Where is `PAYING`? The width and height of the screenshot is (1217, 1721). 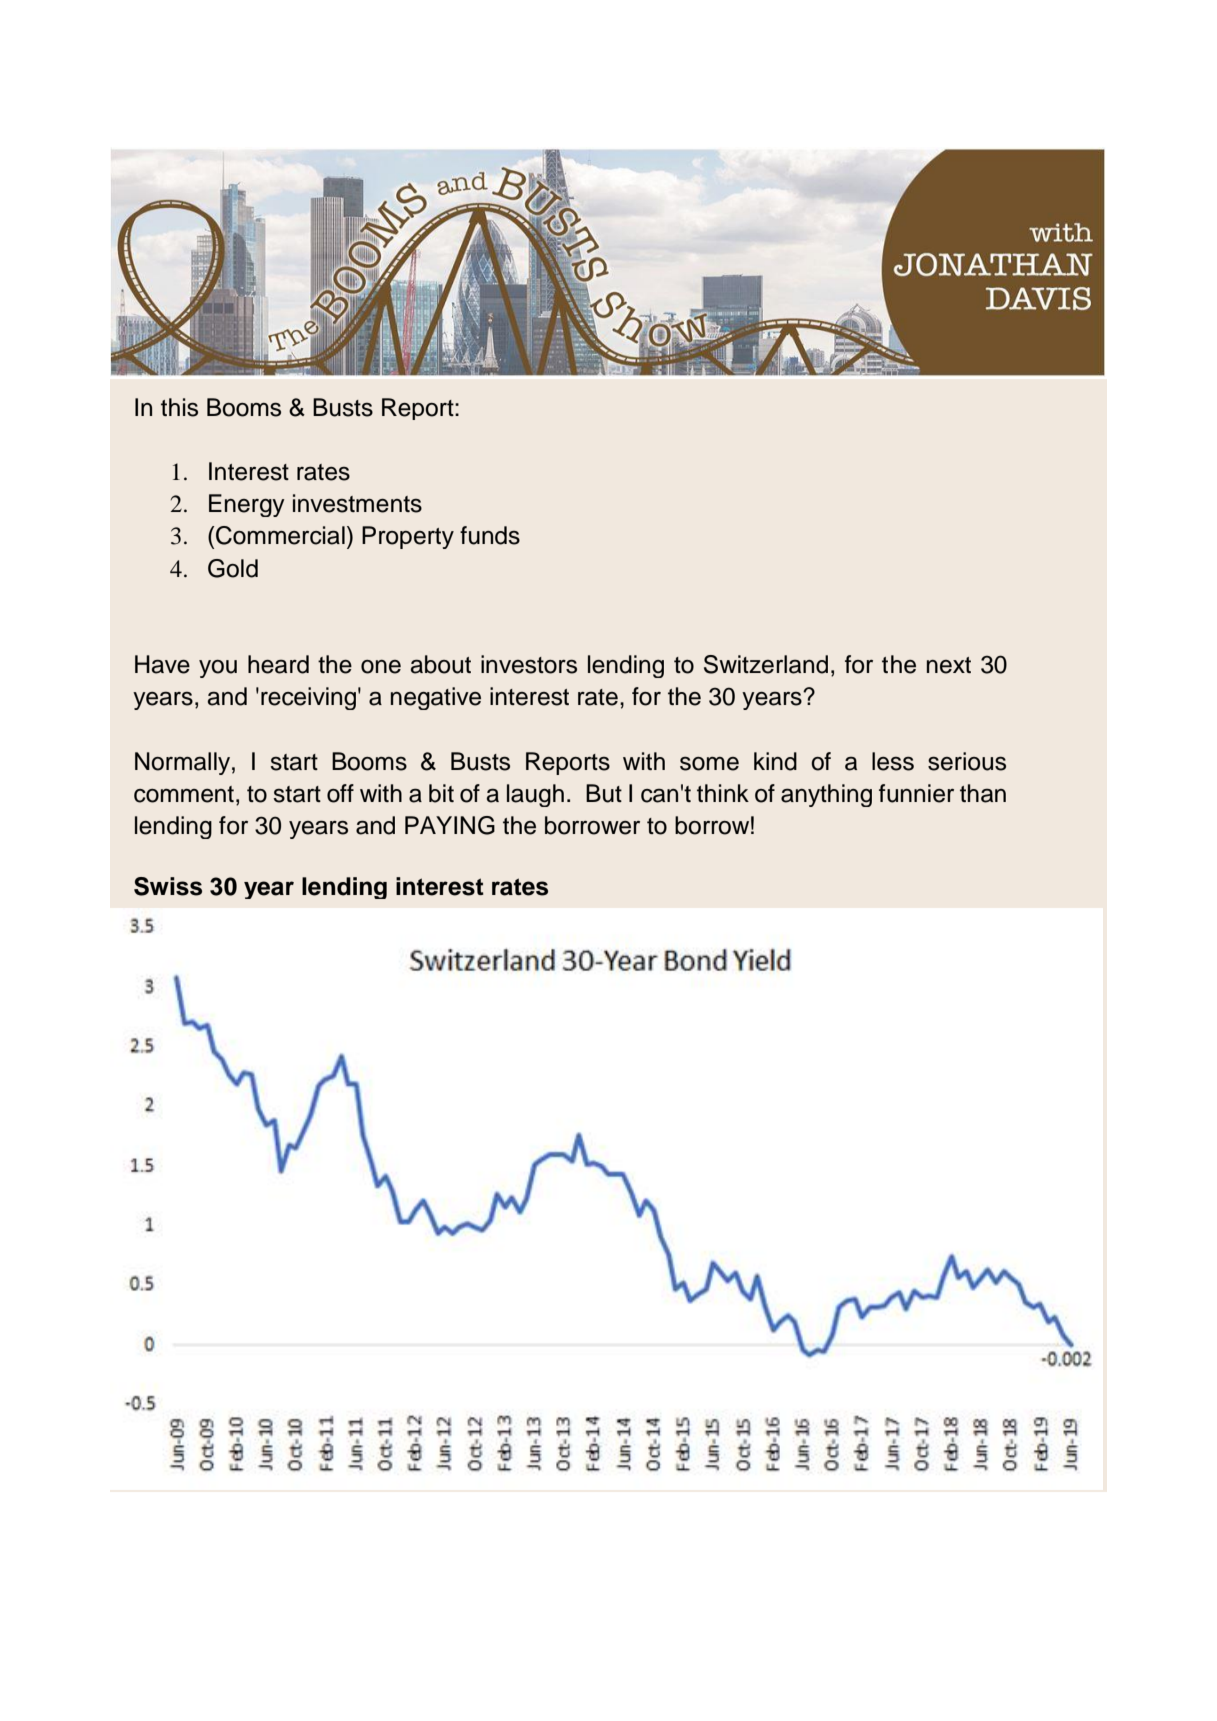 PAYING is located at coordinates (450, 825).
